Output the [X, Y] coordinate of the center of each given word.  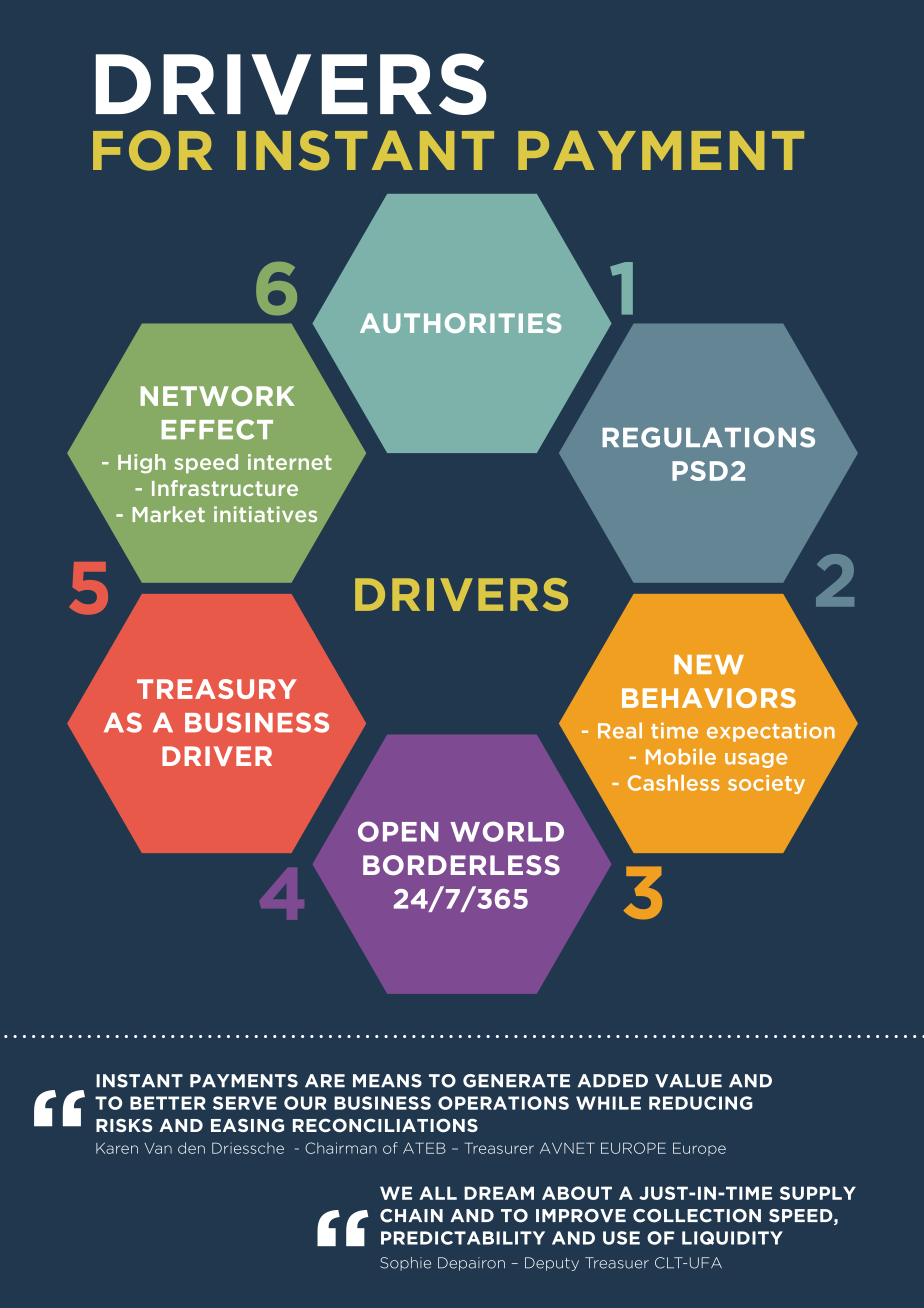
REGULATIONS [708, 437]
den [191, 1148]
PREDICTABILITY [463, 1238]
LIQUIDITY [732, 1238]
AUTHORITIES [460, 323]
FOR [152, 150]
